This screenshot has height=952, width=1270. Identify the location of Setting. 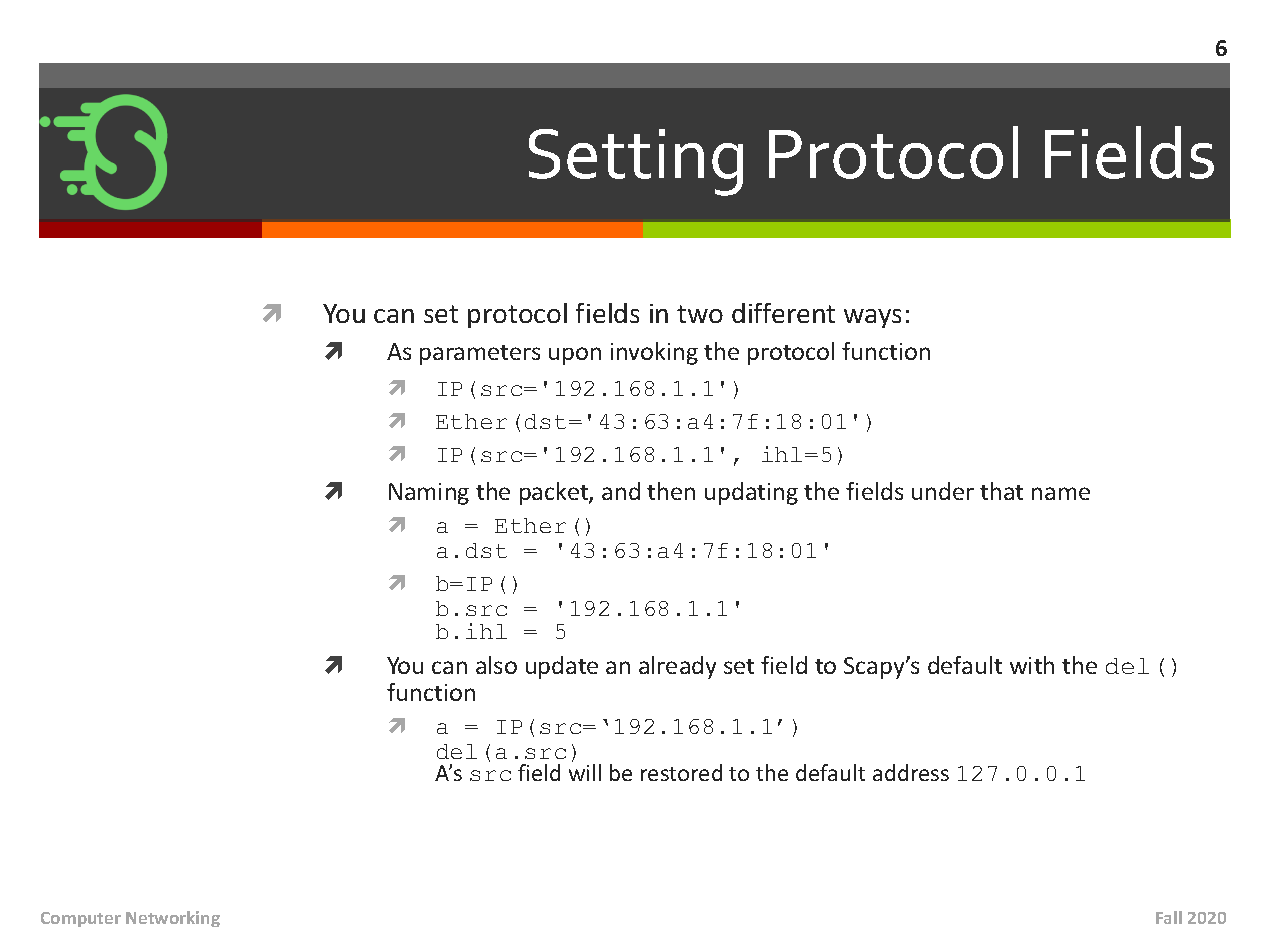
(636, 162).
